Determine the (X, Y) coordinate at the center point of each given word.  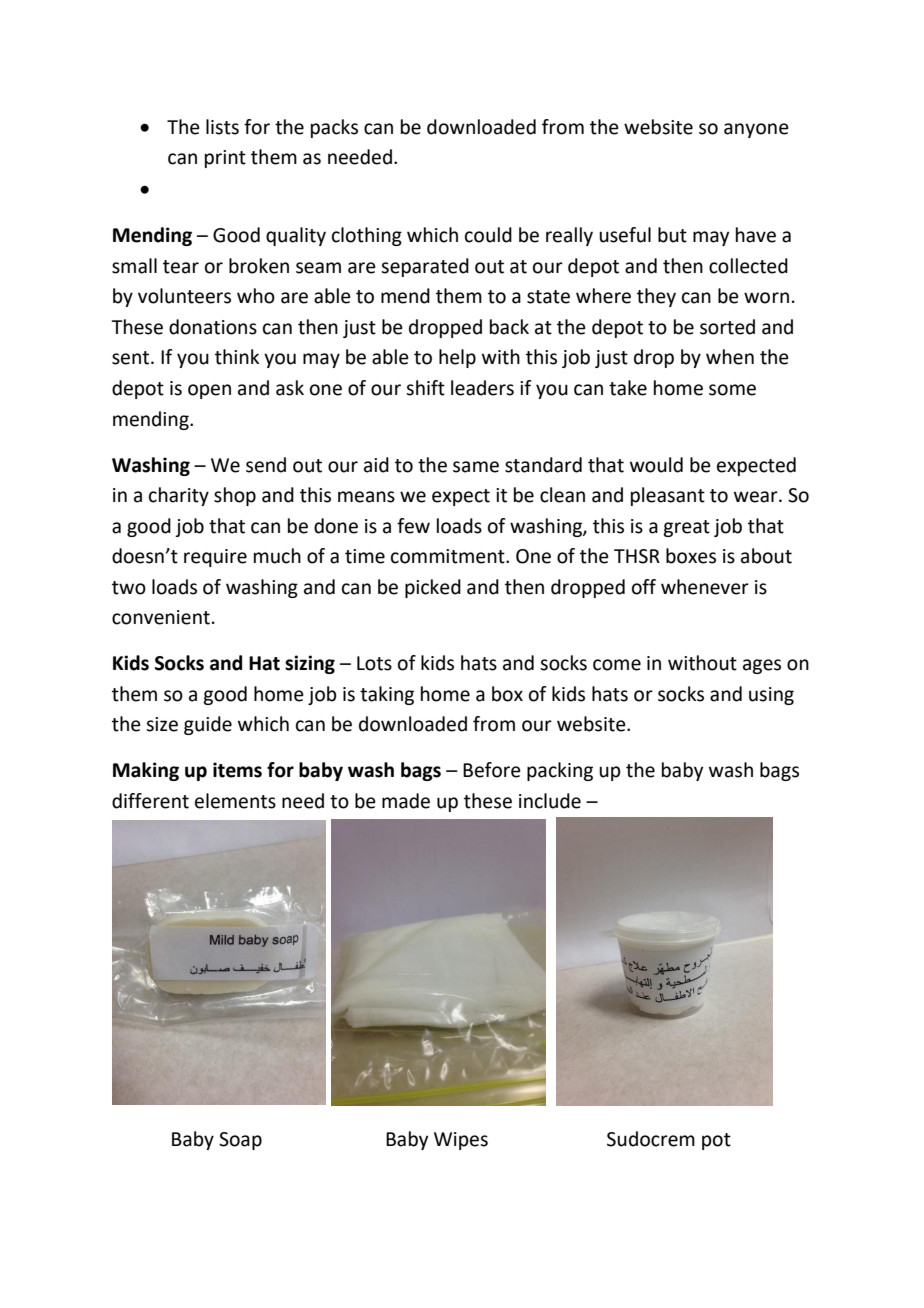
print (225, 159)
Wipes (461, 1141)
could (488, 235)
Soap (240, 1141)
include (550, 801)
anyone (756, 130)
